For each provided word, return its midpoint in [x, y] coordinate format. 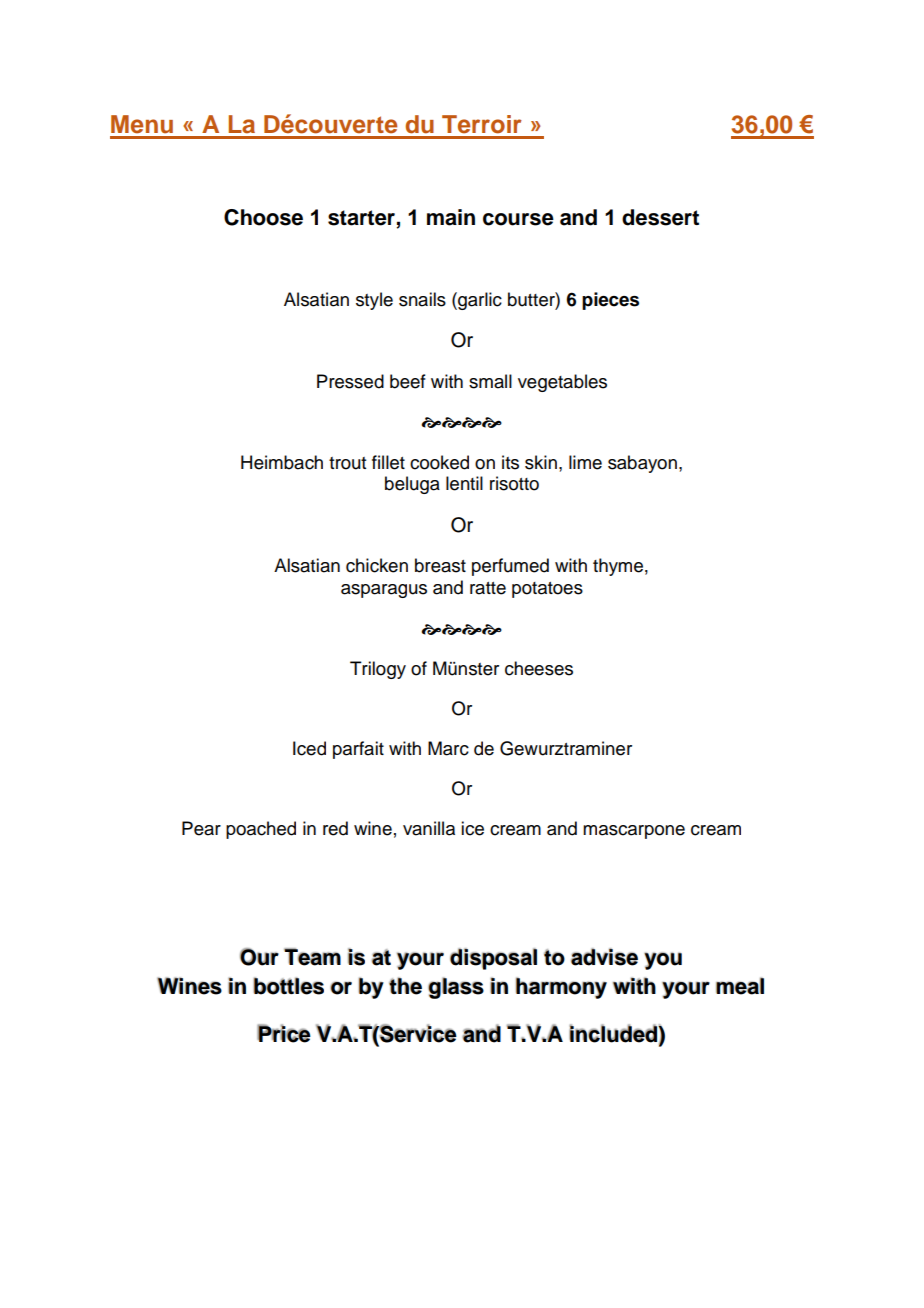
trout [347, 463]
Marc [448, 748]
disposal [493, 959]
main [451, 217]
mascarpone [634, 832]
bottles [289, 986]
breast [440, 565]
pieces [610, 301]
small [490, 381]
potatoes [547, 590]
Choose [263, 217]
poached [261, 830]
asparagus [384, 591]
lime [585, 462]
